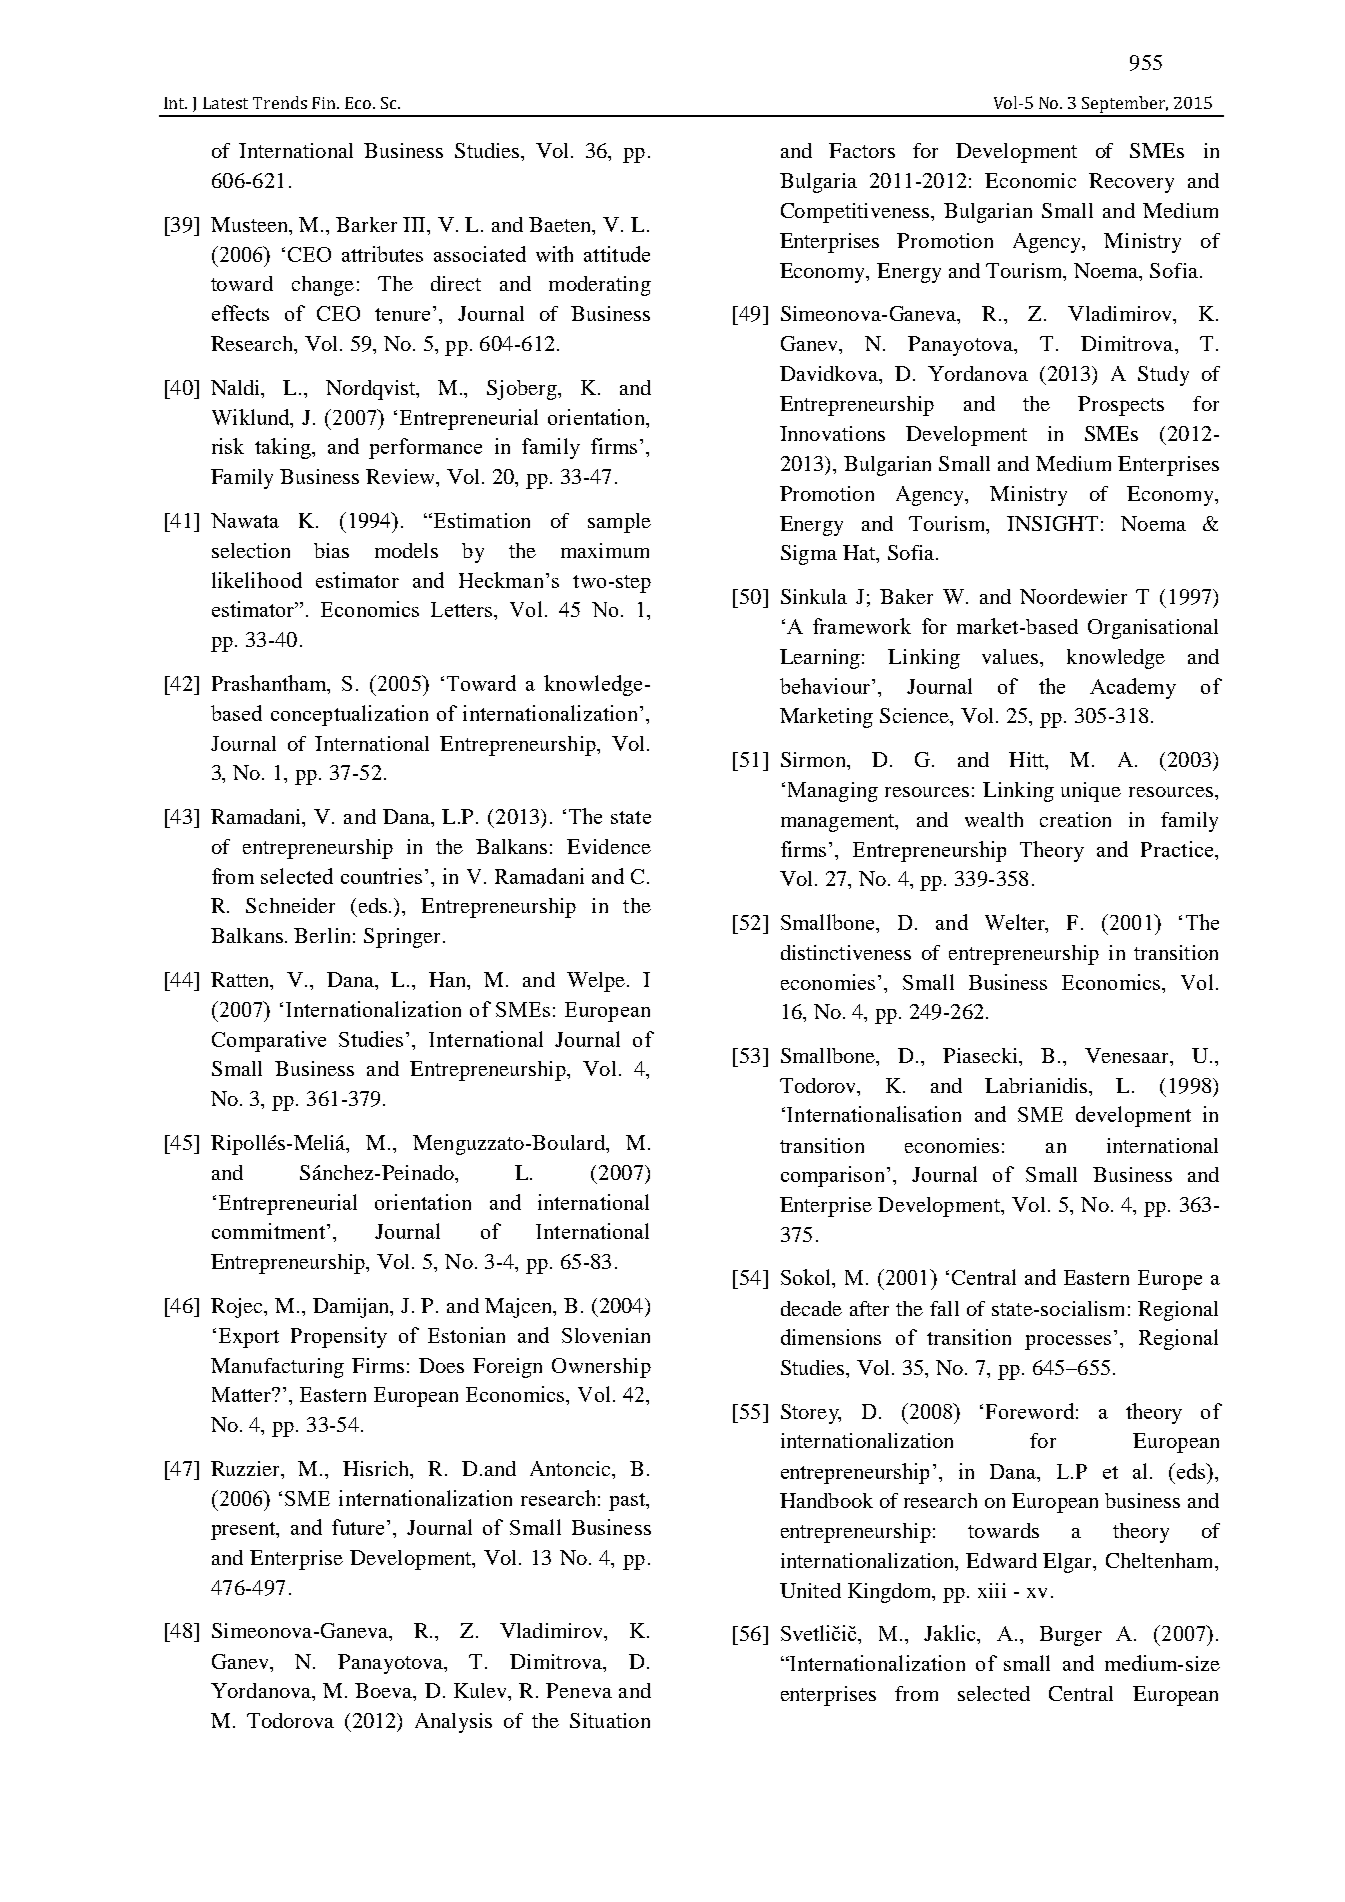  Describe the element at coordinates (617, 254) in the screenshot. I see `attitude` at that location.
